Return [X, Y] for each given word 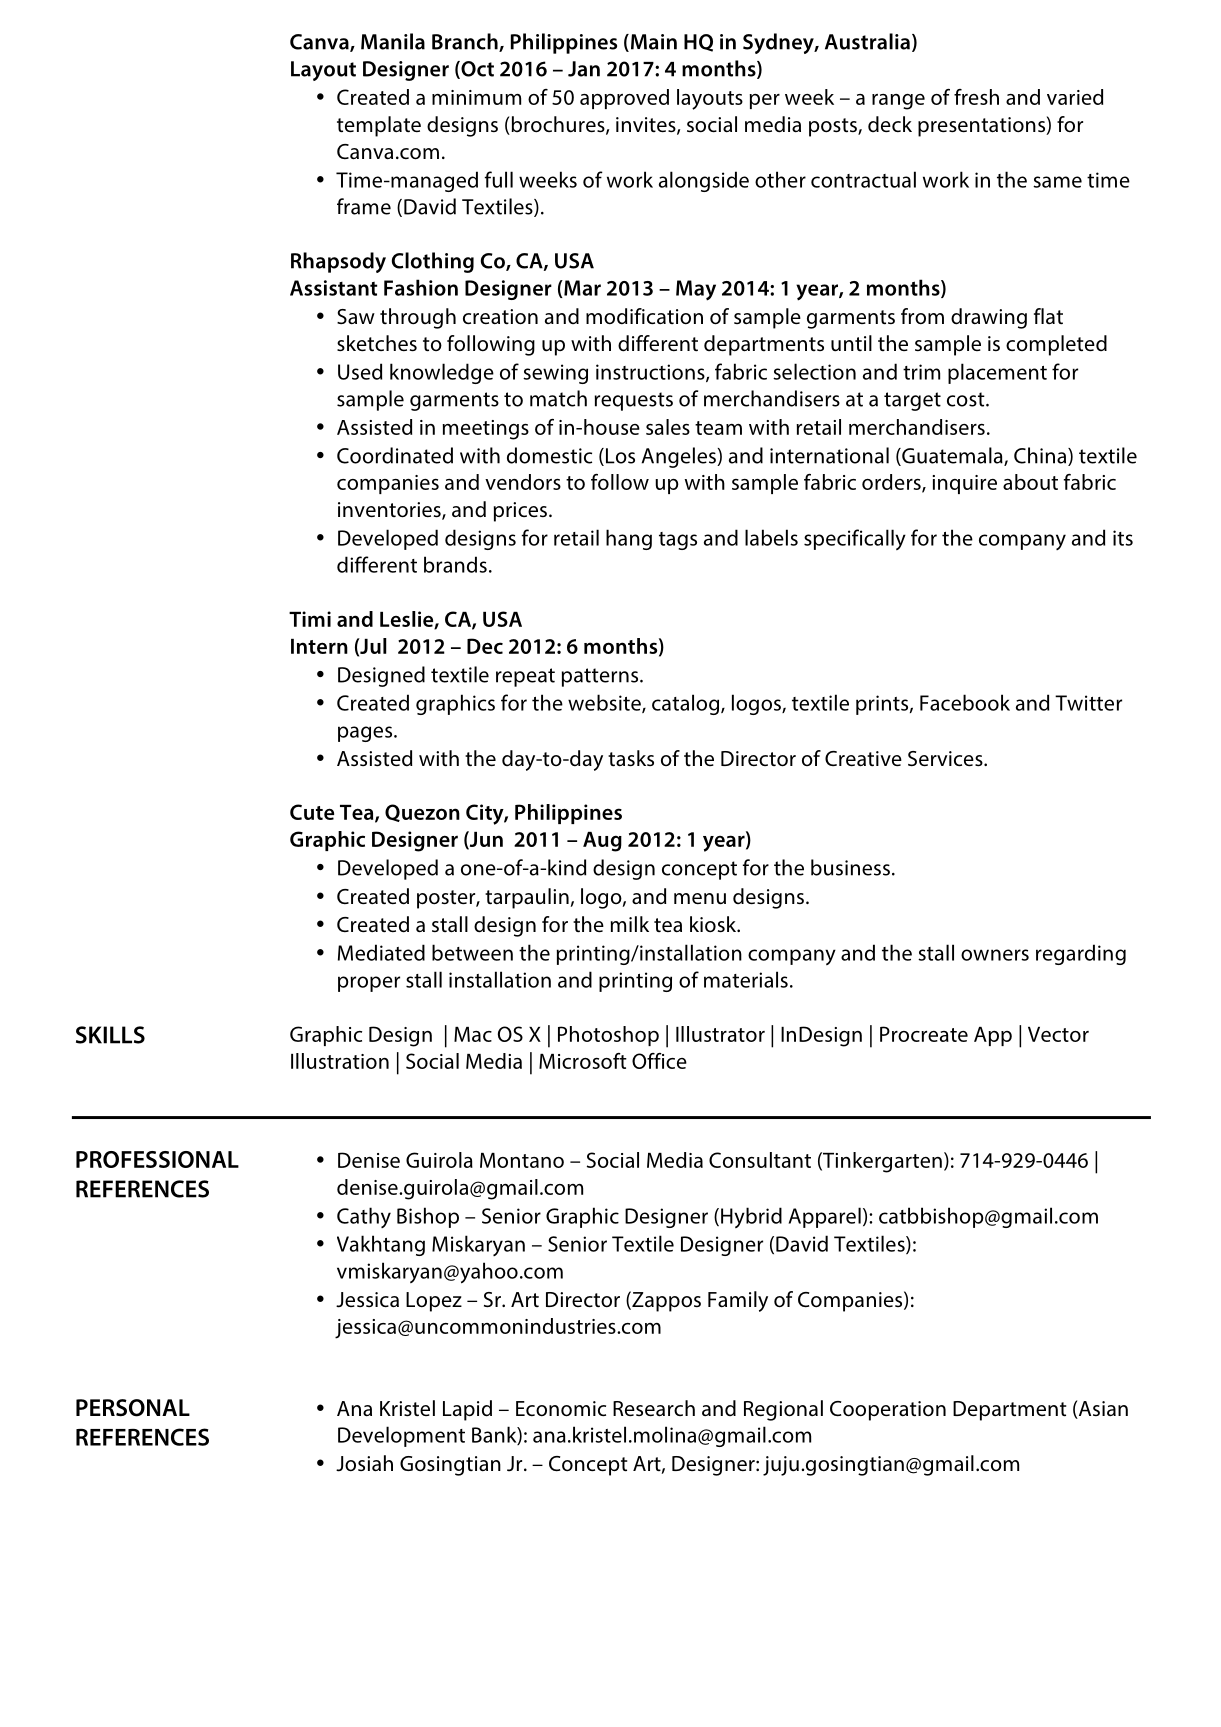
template [379, 126]
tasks [631, 758]
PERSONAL [133, 1408]
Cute [312, 812]
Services [946, 758]
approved [624, 99]
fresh [976, 97]
